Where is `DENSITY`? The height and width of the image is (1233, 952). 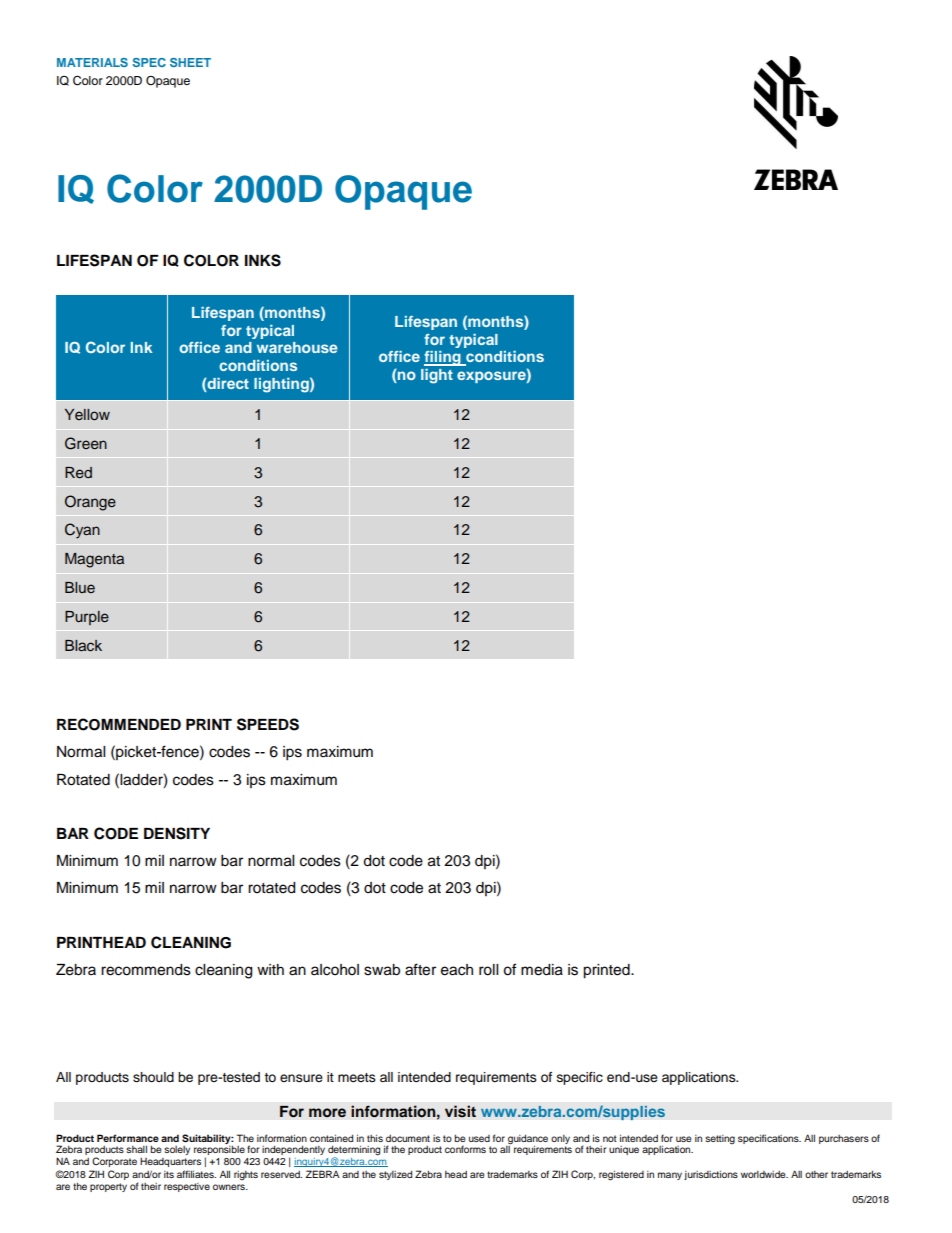
DENSITY is located at coordinates (177, 833).
